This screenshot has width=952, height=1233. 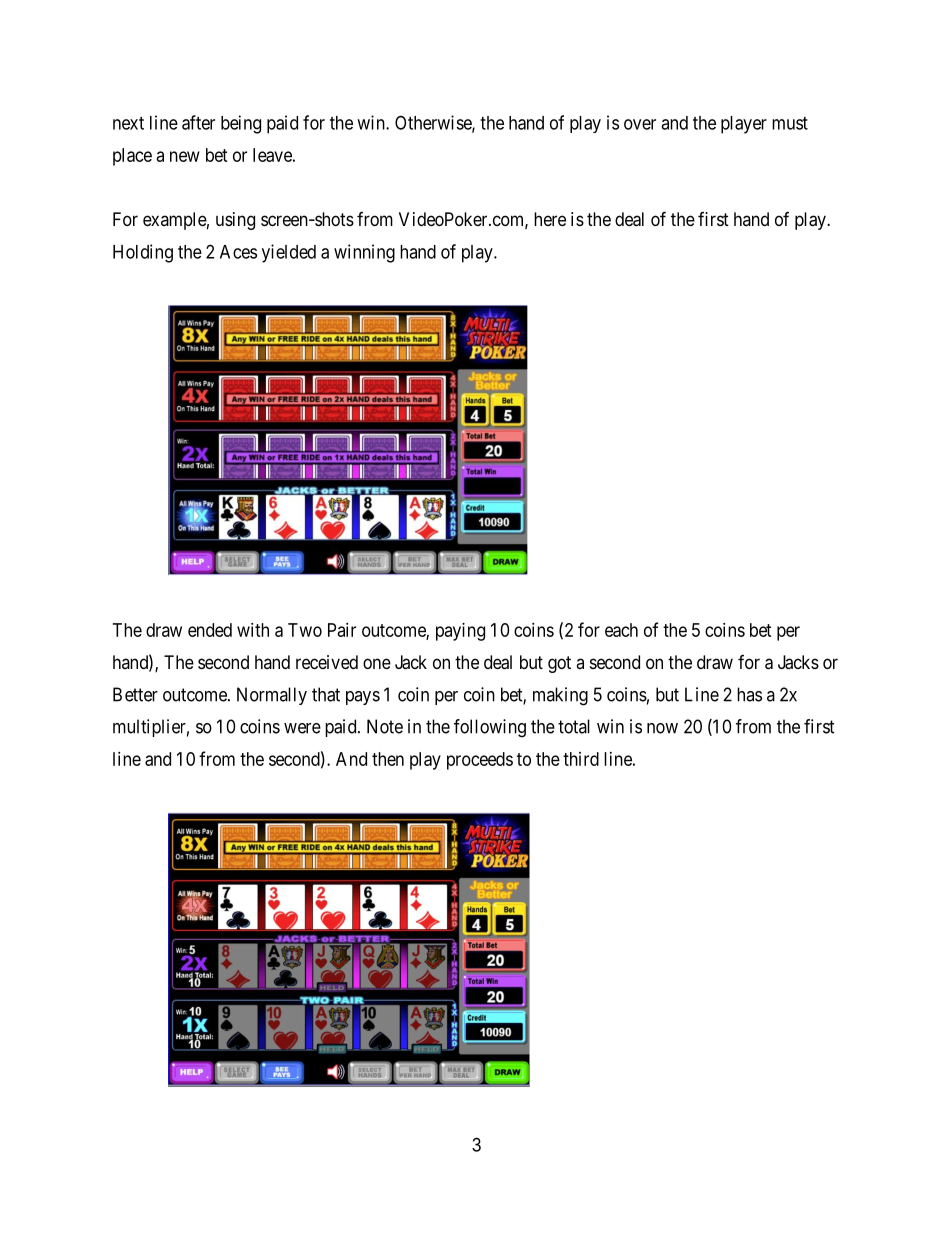 What do you see at coordinates (185, 156) in the screenshot?
I see `new` at bounding box center [185, 156].
